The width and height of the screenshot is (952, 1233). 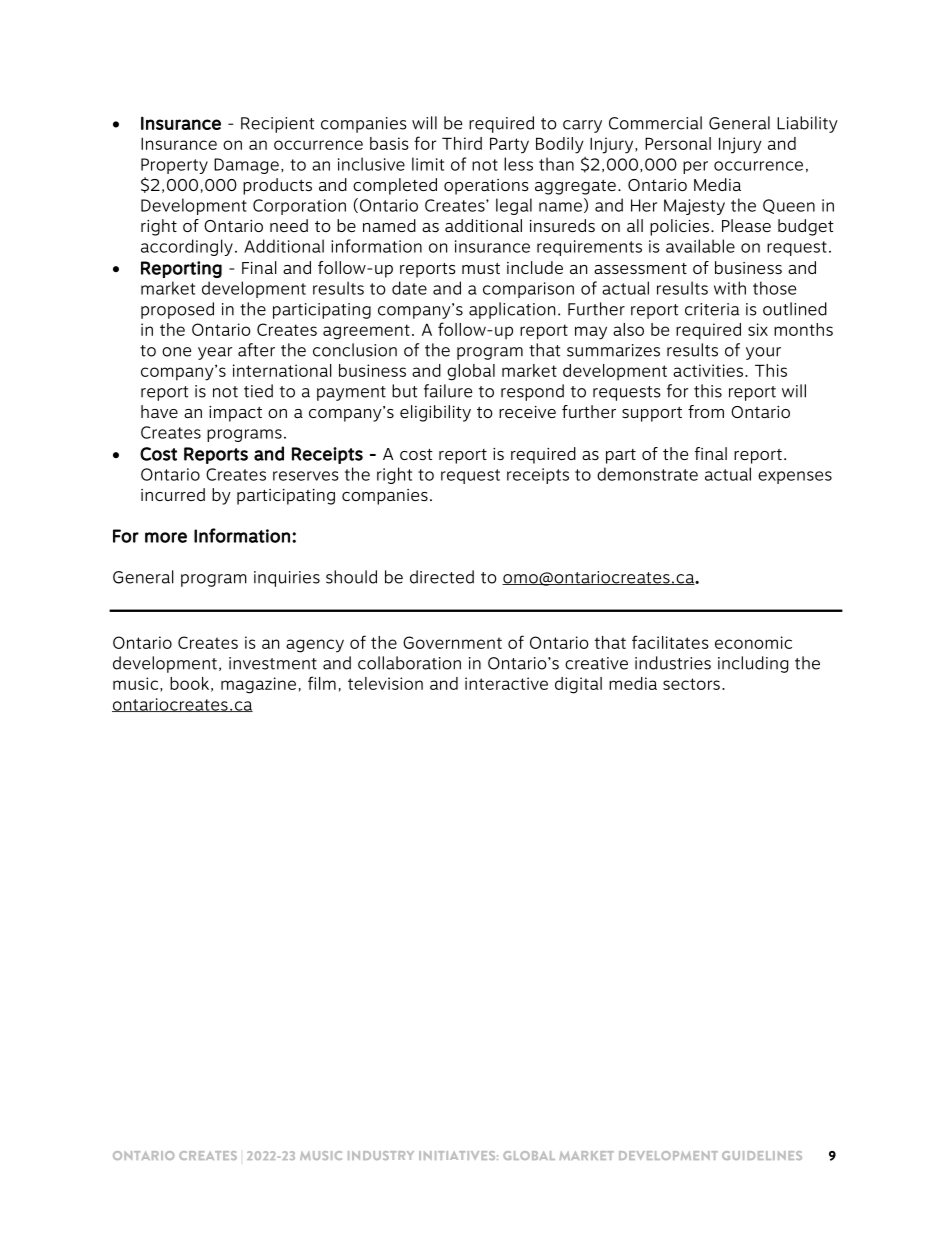 I want to click on interactive, so click(x=506, y=683).
